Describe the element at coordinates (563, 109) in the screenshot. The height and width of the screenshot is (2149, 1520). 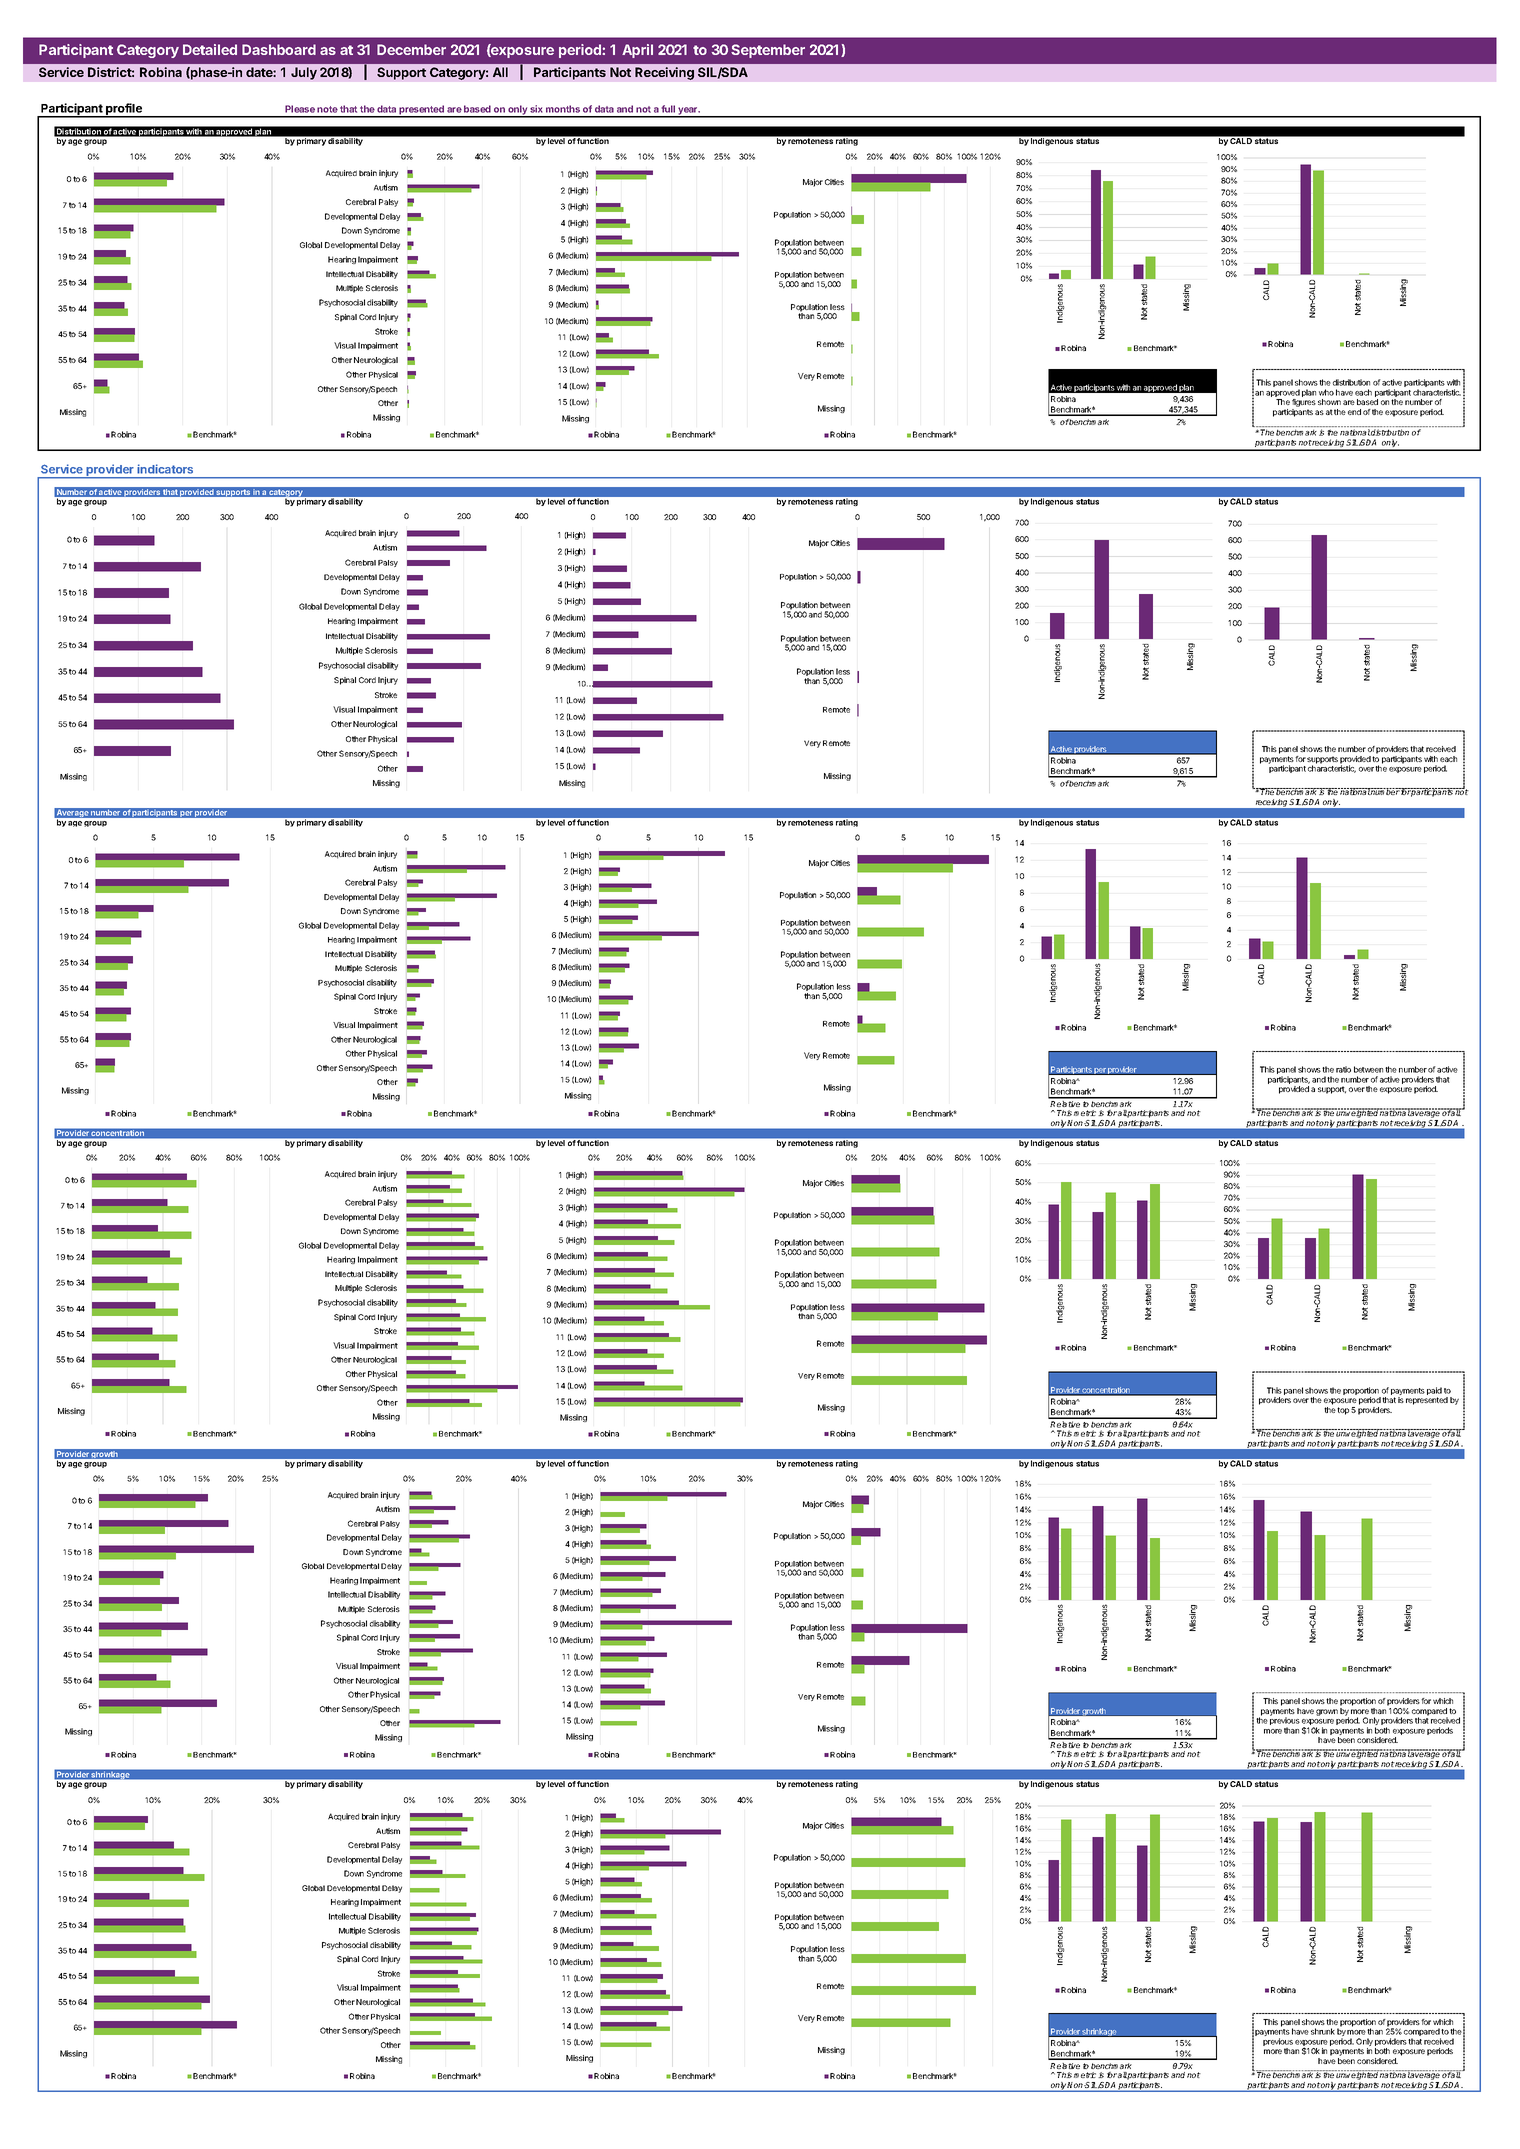
I see `months` at that location.
